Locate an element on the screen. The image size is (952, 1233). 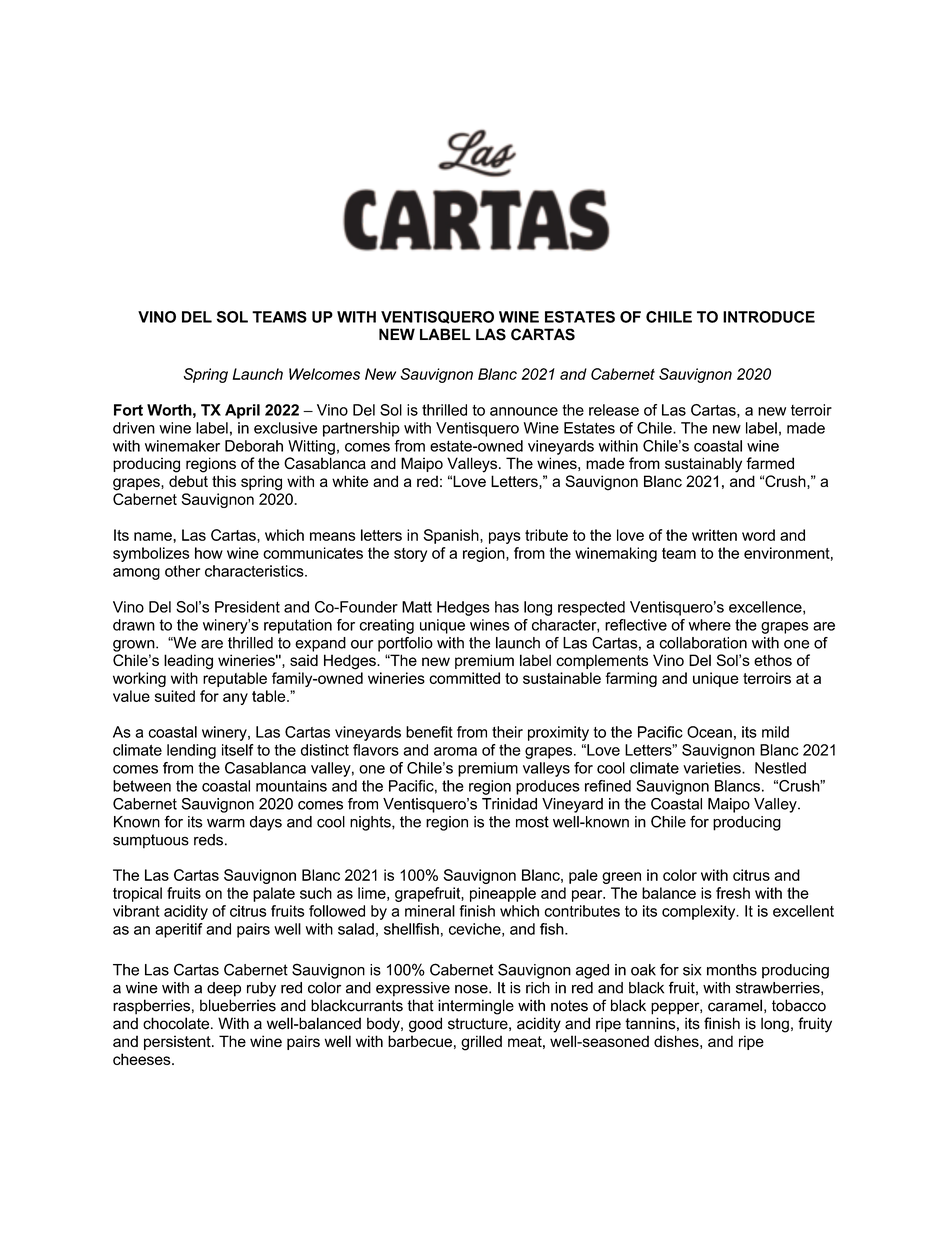
leading is located at coordinates (188, 662).
